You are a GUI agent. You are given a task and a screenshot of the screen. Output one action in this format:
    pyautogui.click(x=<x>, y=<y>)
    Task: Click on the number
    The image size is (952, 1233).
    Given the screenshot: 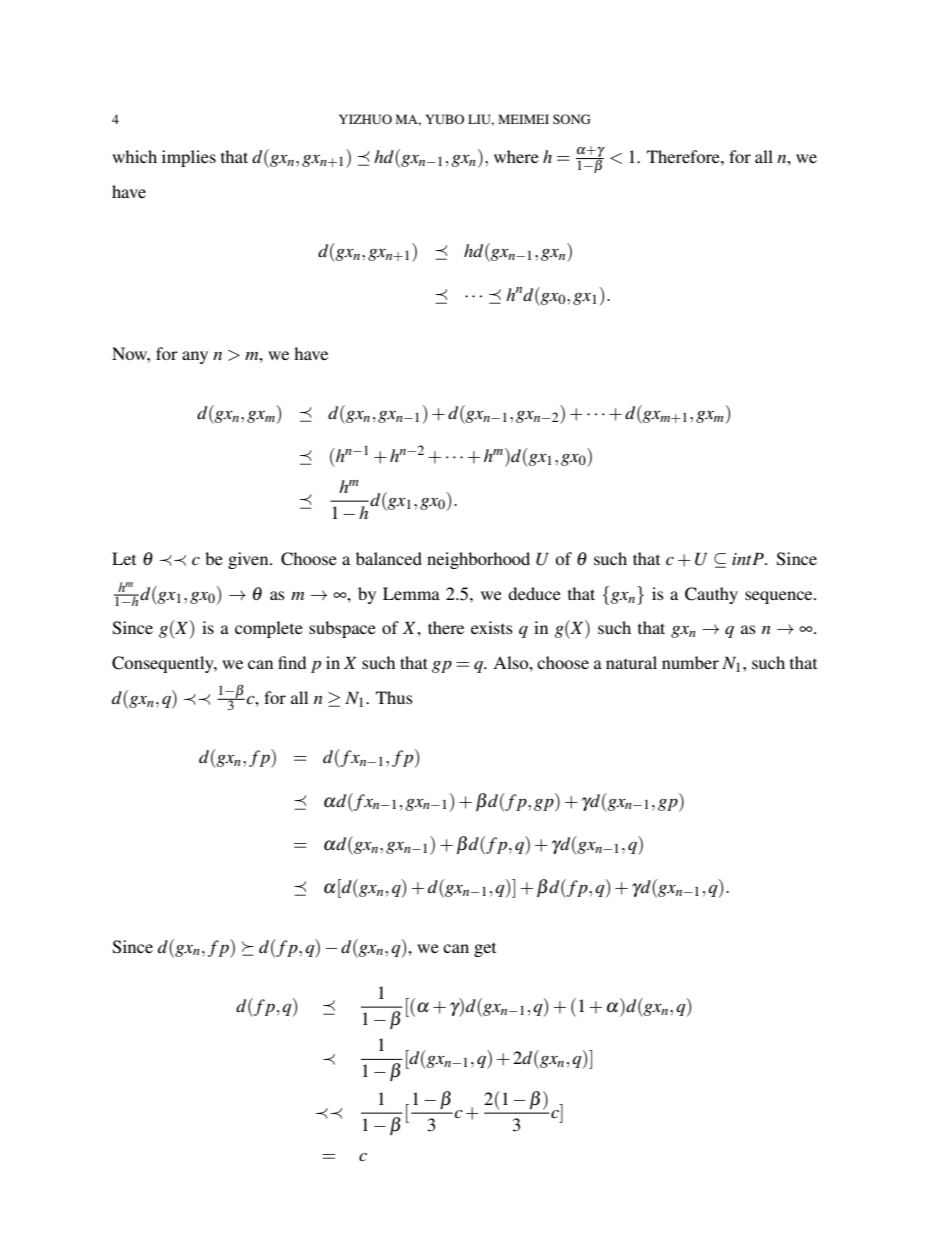 What is the action you would take?
    pyautogui.click(x=690, y=662)
